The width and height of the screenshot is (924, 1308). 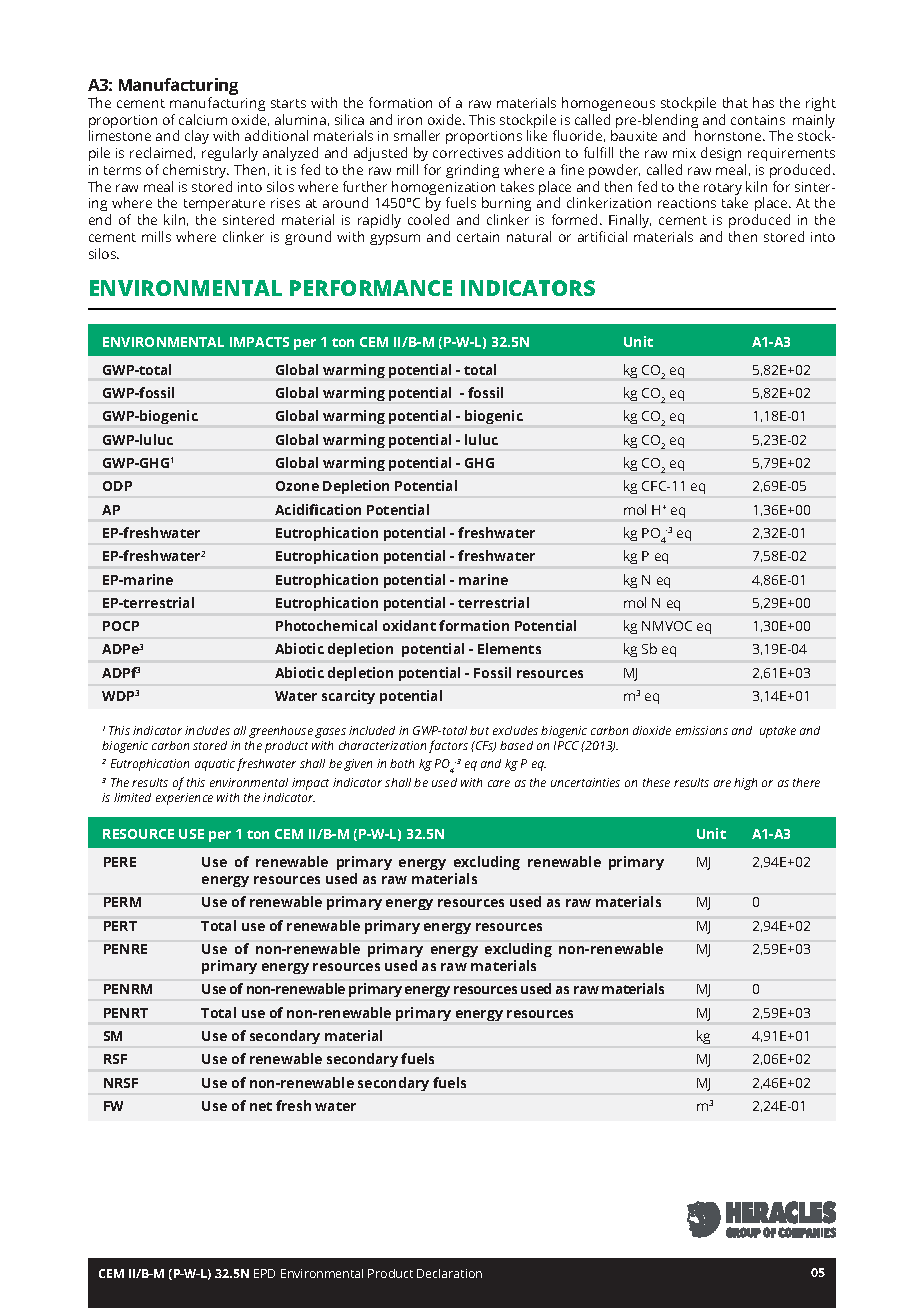 What do you see at coordinates (479, 730) in the screenshot?
I see `but` at bounding box center [479, 730].
